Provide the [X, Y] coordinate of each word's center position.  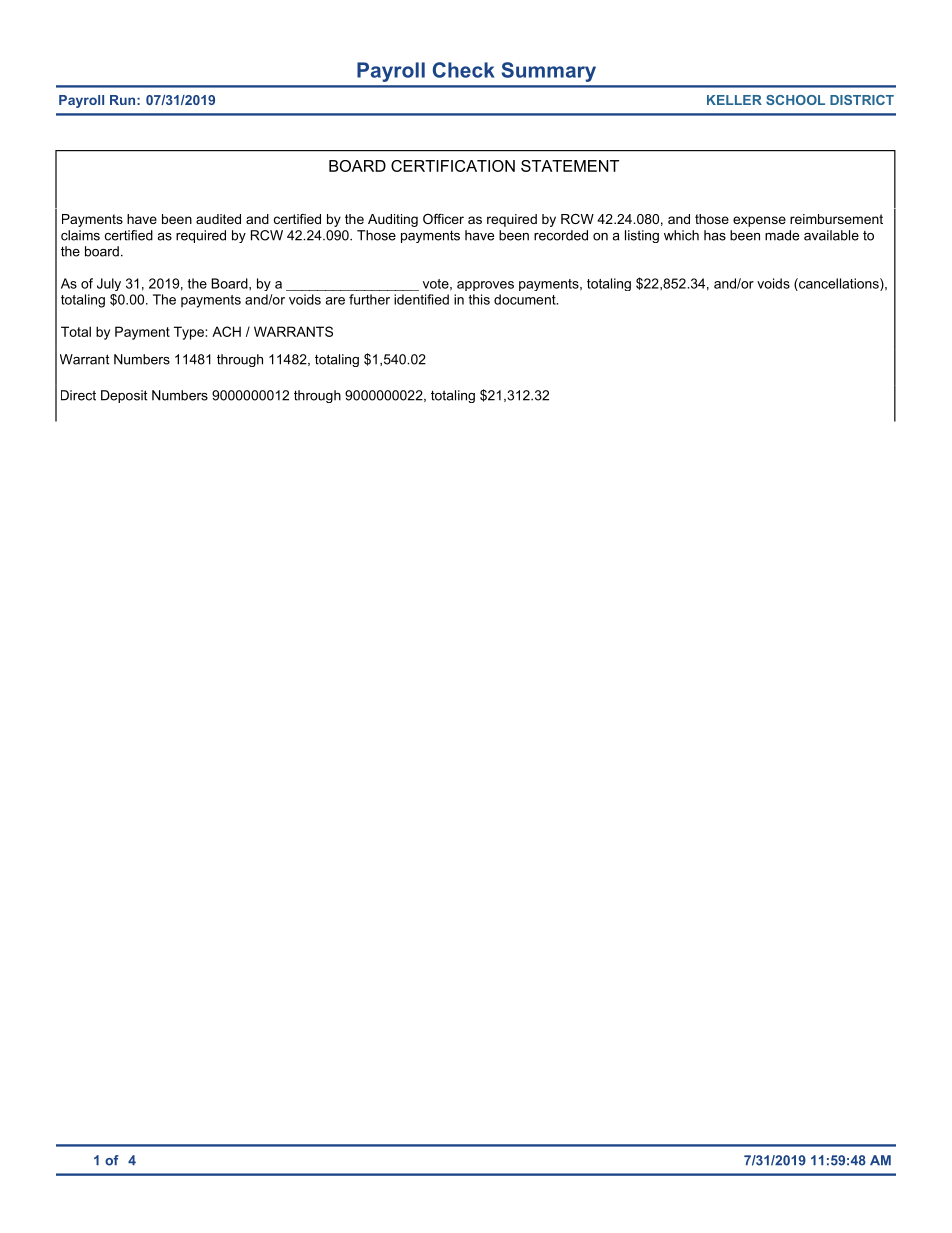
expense [759, 221]
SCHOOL [795, 100]
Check [464, 70]
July [109, 284]
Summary [548, 72]
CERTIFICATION [453, 166]
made [782, 235]
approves [485, 286]
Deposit [124, 396]
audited [218, 219]
